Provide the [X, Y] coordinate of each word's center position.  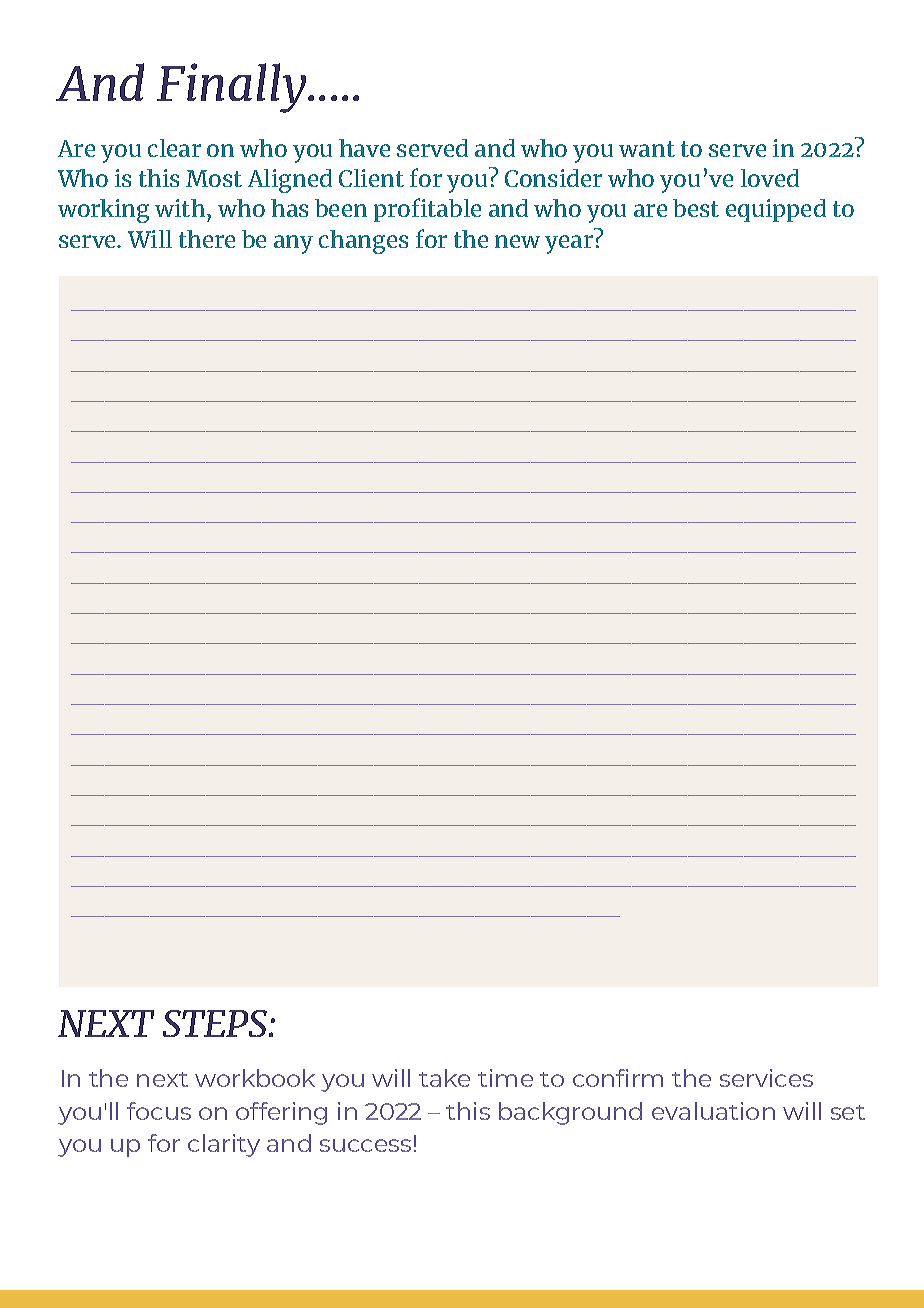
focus [159, 1111]
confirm [618, 1078]
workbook [255, 1078]
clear [174, 148]
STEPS [216, 1023]
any [293, 244]
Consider [553, 178]
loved [770, 178]
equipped [776, 210]
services [766, 1078]
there [207, 239]
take [444, 1078]
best [696, 208]
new [517, 241]
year [569, 244]
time [505, 1078]
